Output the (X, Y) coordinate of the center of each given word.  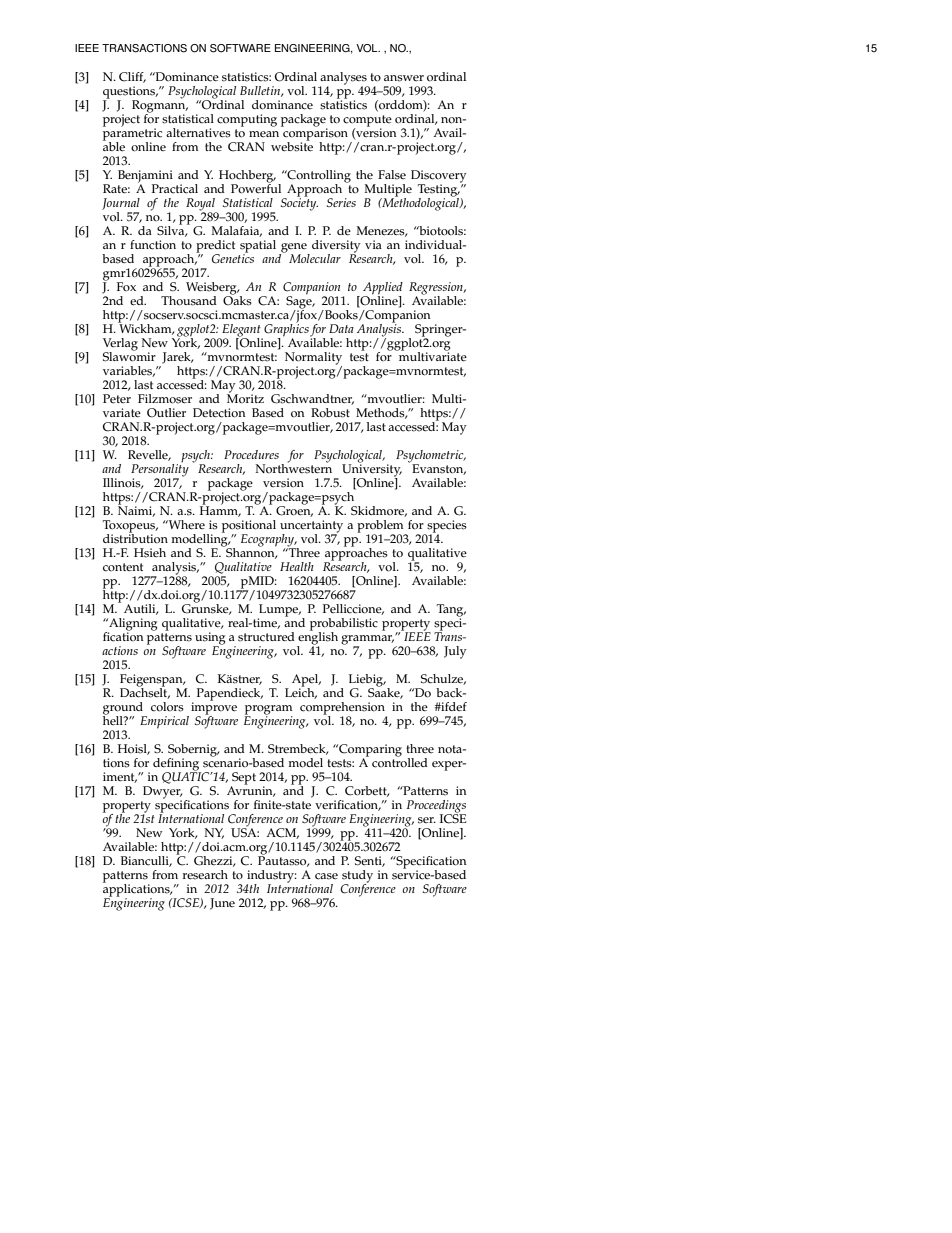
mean (264, 134)
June (222, 904)
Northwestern (293, 467)
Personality (160, 470)
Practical (175, 189)
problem (381, 527)
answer (404, 78)
